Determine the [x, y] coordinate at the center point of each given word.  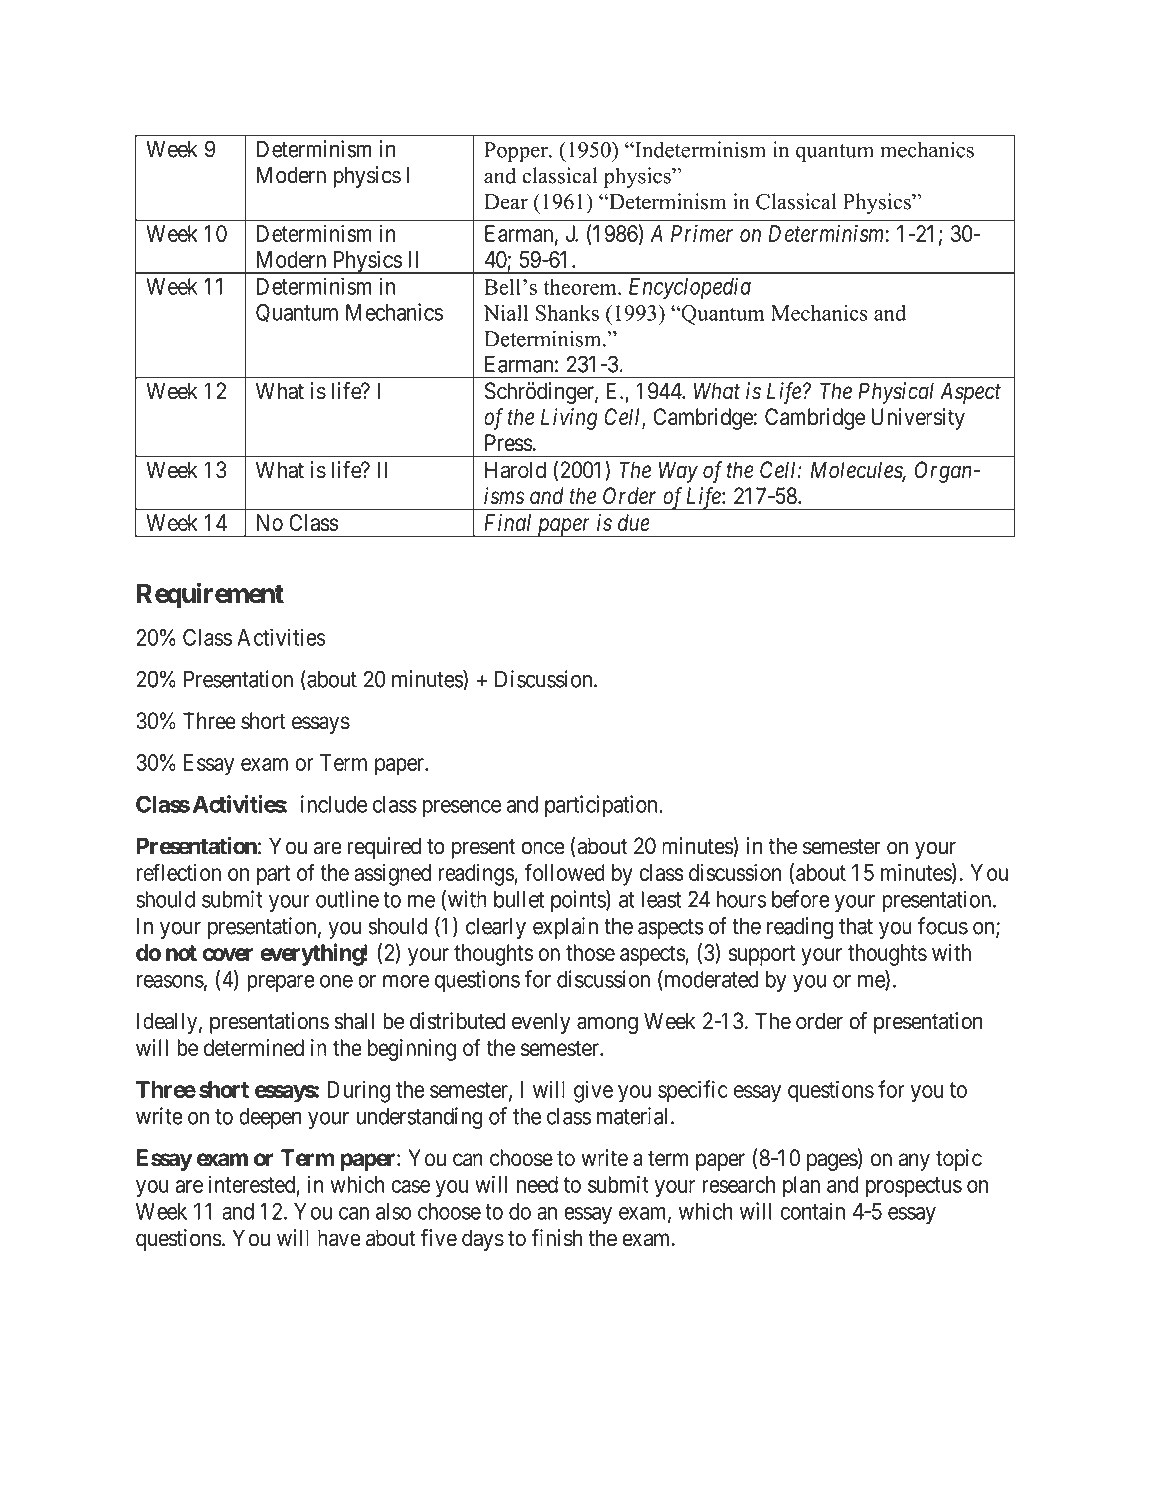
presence [462, 808]
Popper [517, 152]
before [801, 899]
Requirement [210, 595]
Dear [506, 202]
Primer [702, 233]
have [339, 1238]
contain [812, 1211]
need [537, 1184]
